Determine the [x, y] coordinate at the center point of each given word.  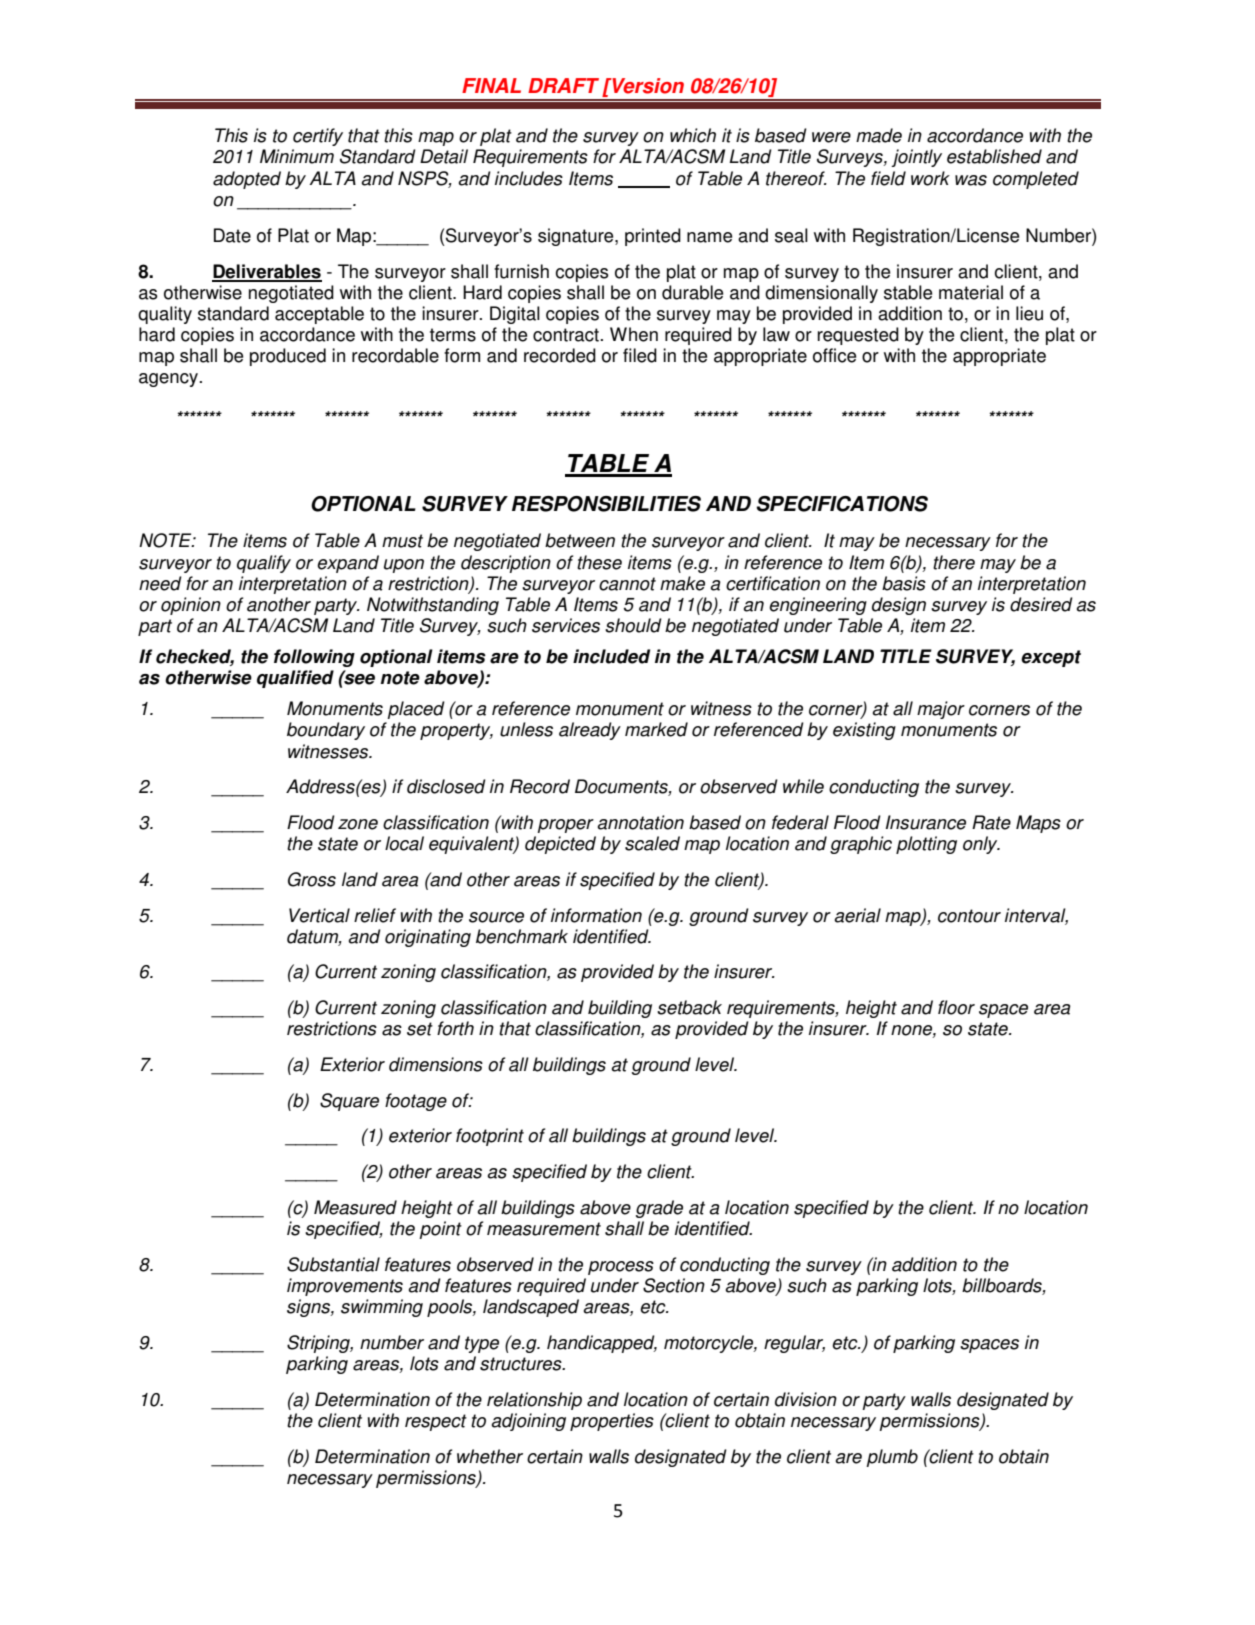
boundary [326, 731]
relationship [534, 1401]
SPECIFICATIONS [842, 504]
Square [349, 1102]
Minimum [297, 156]
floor [956, 1007]
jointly [916, 158]
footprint [490, 1137]
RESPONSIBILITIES [606, 504]
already [590, 731]
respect [436, 1422]
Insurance [926, 822]
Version [647, 86]
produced [288, 357]
